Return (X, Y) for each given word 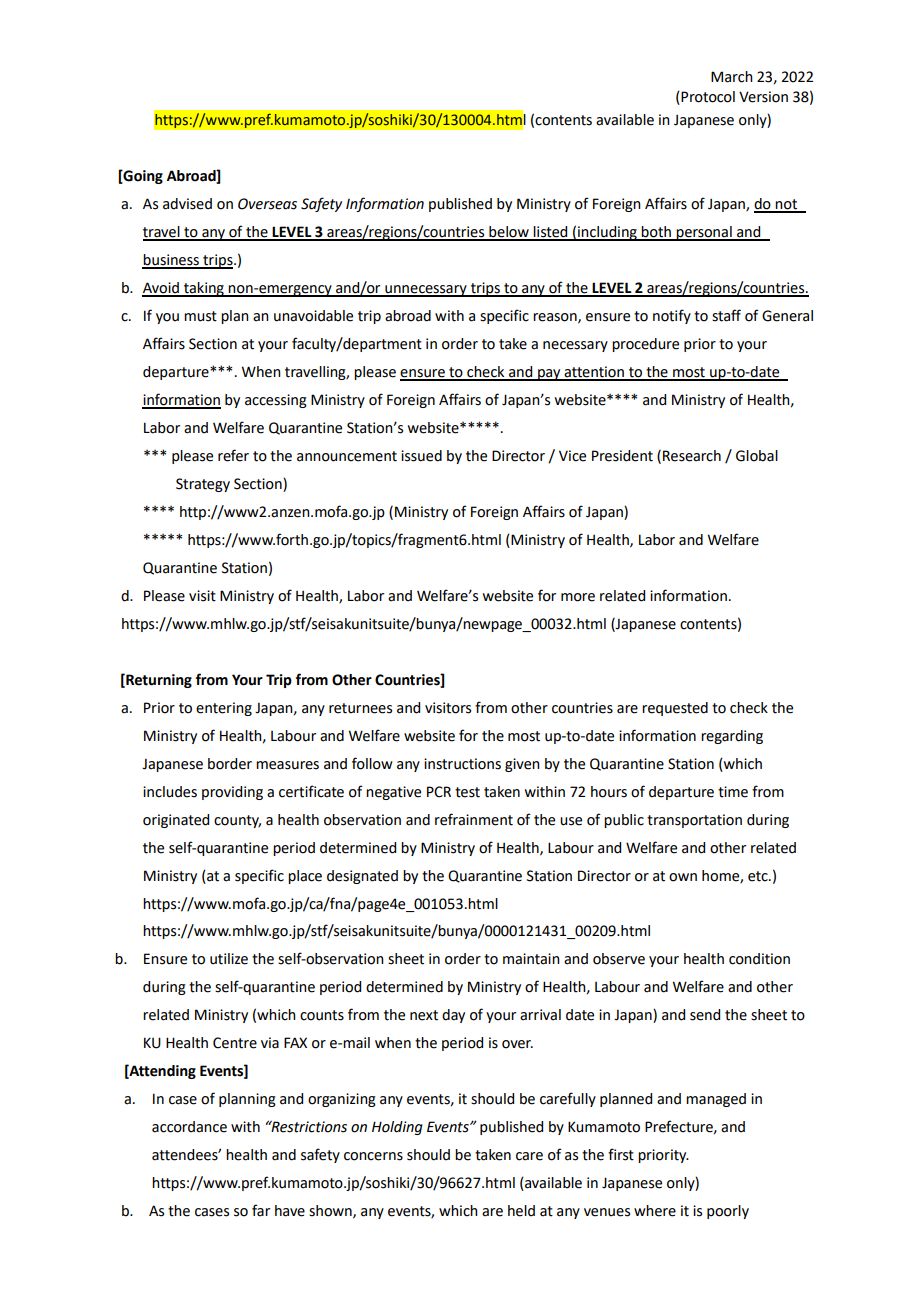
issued (421, 456)
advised (187, 204)
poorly (728, 1212)
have (290, 1211)
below (509, 233)
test (467, 792)
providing (232, 793)
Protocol (708, 97)
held (521, 1211)
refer (233, 455)
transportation (694, 821)
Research (692, 456)
